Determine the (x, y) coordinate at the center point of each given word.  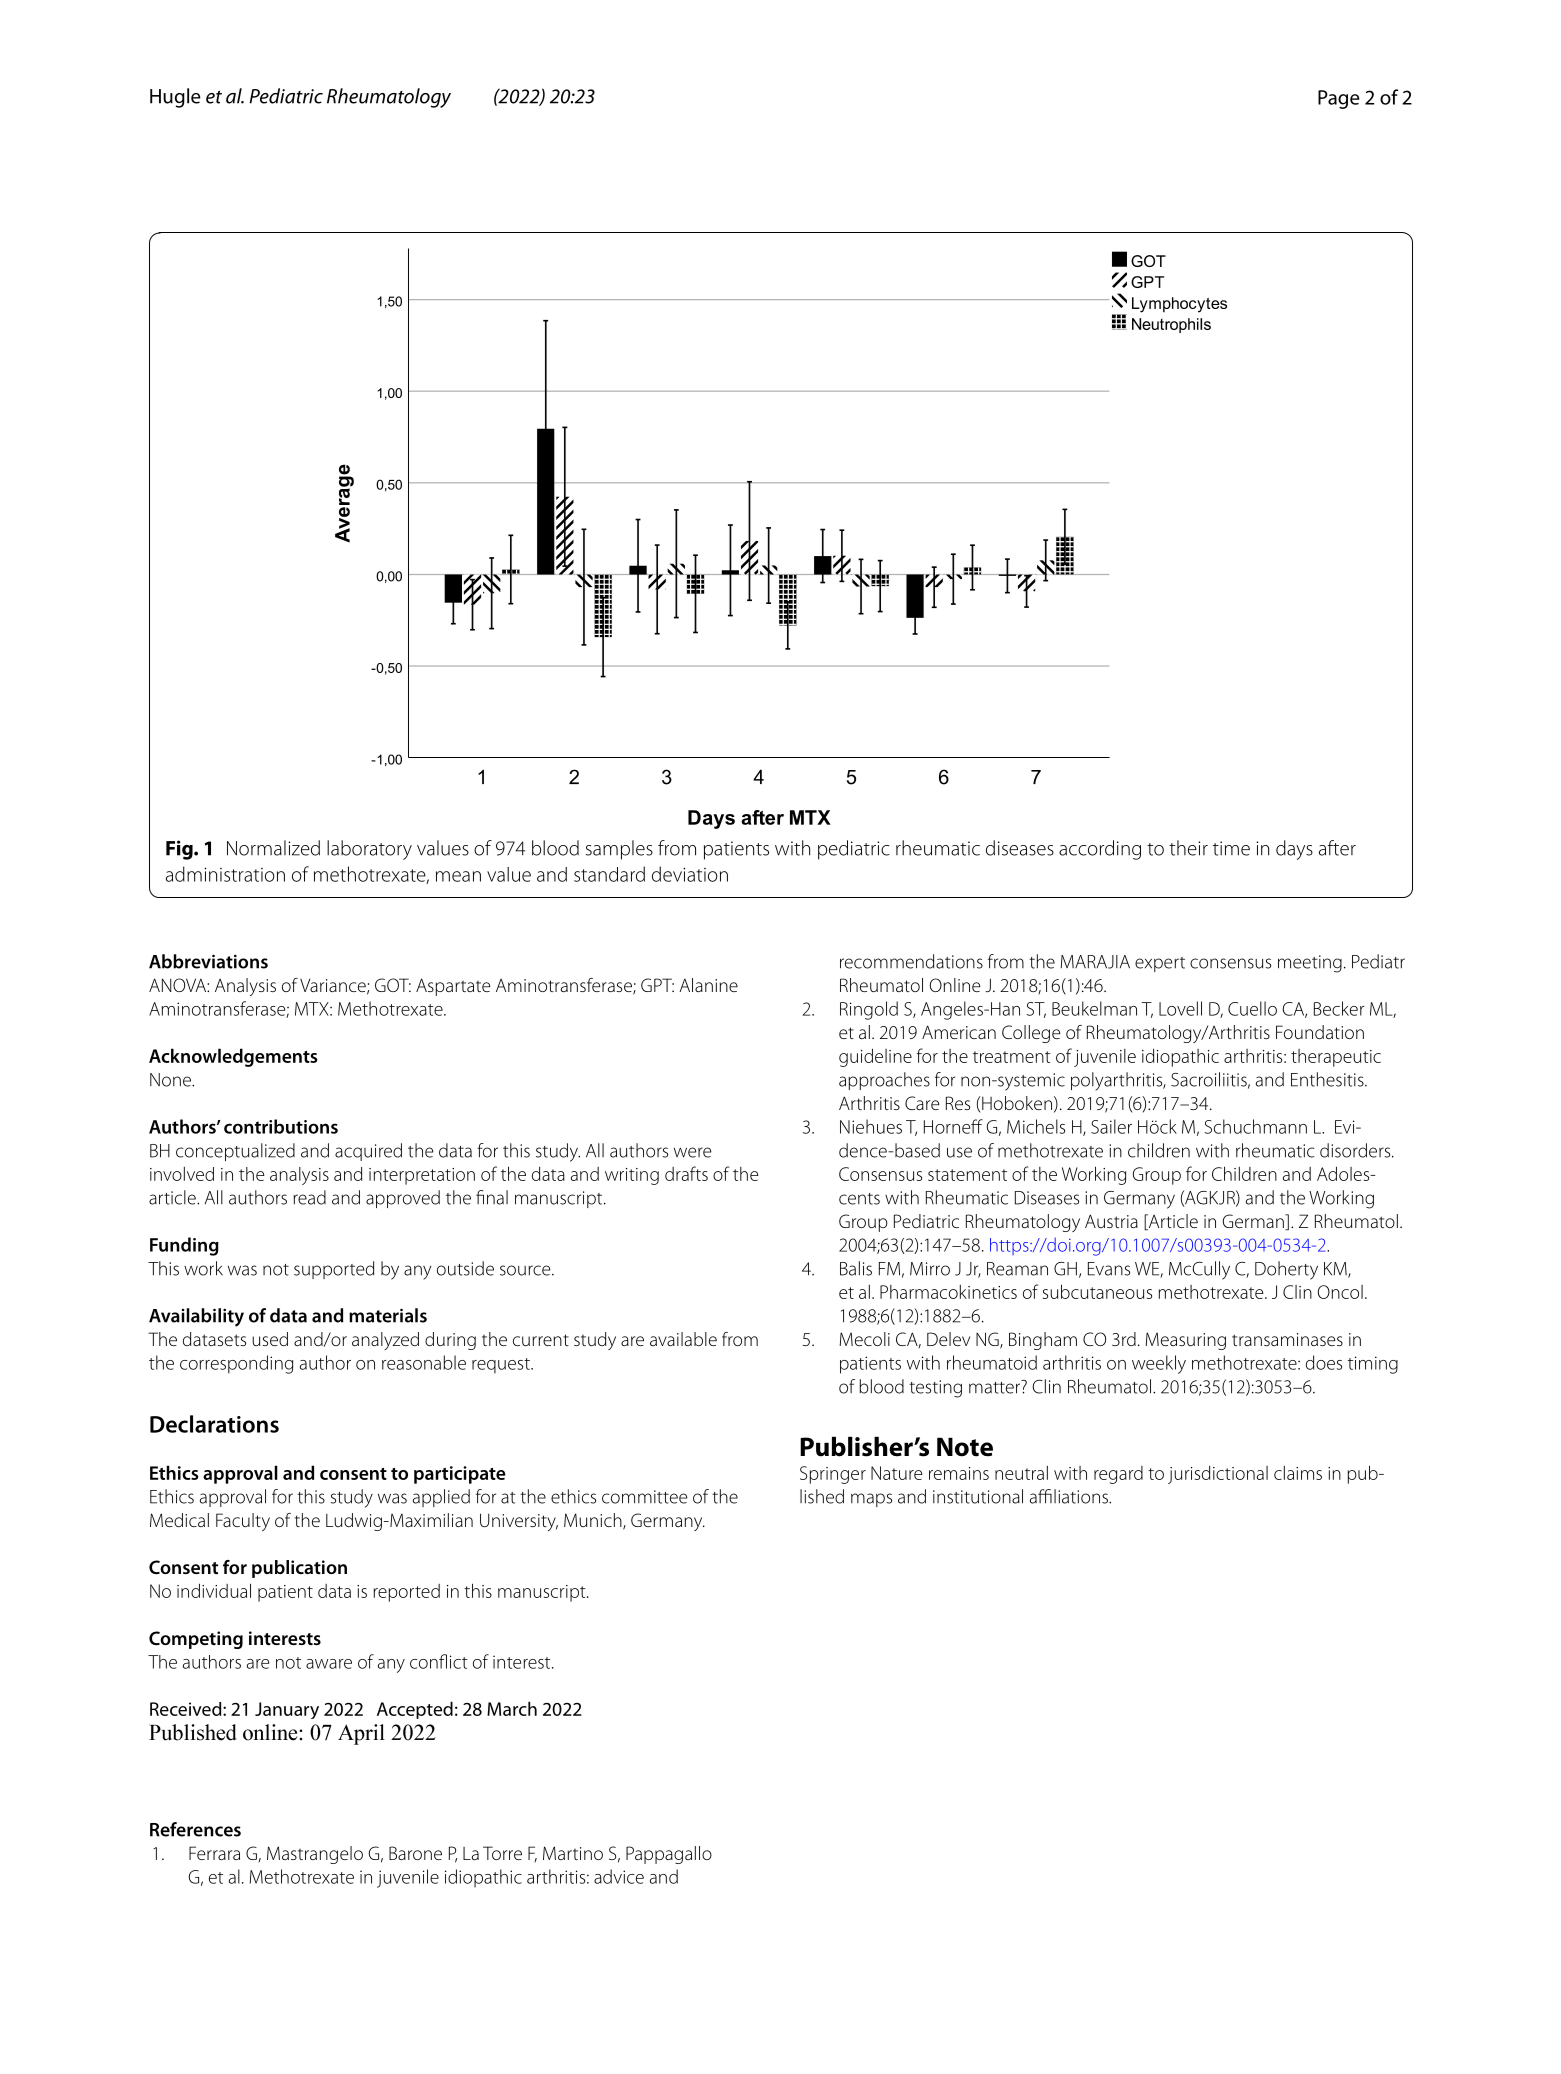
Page (1339, 99)
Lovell (1180, 1008)
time (1231, 848)
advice (619, 1876)
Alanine (708, 985)
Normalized (273, 848)
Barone (415, 1853)
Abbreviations (208, 961)
